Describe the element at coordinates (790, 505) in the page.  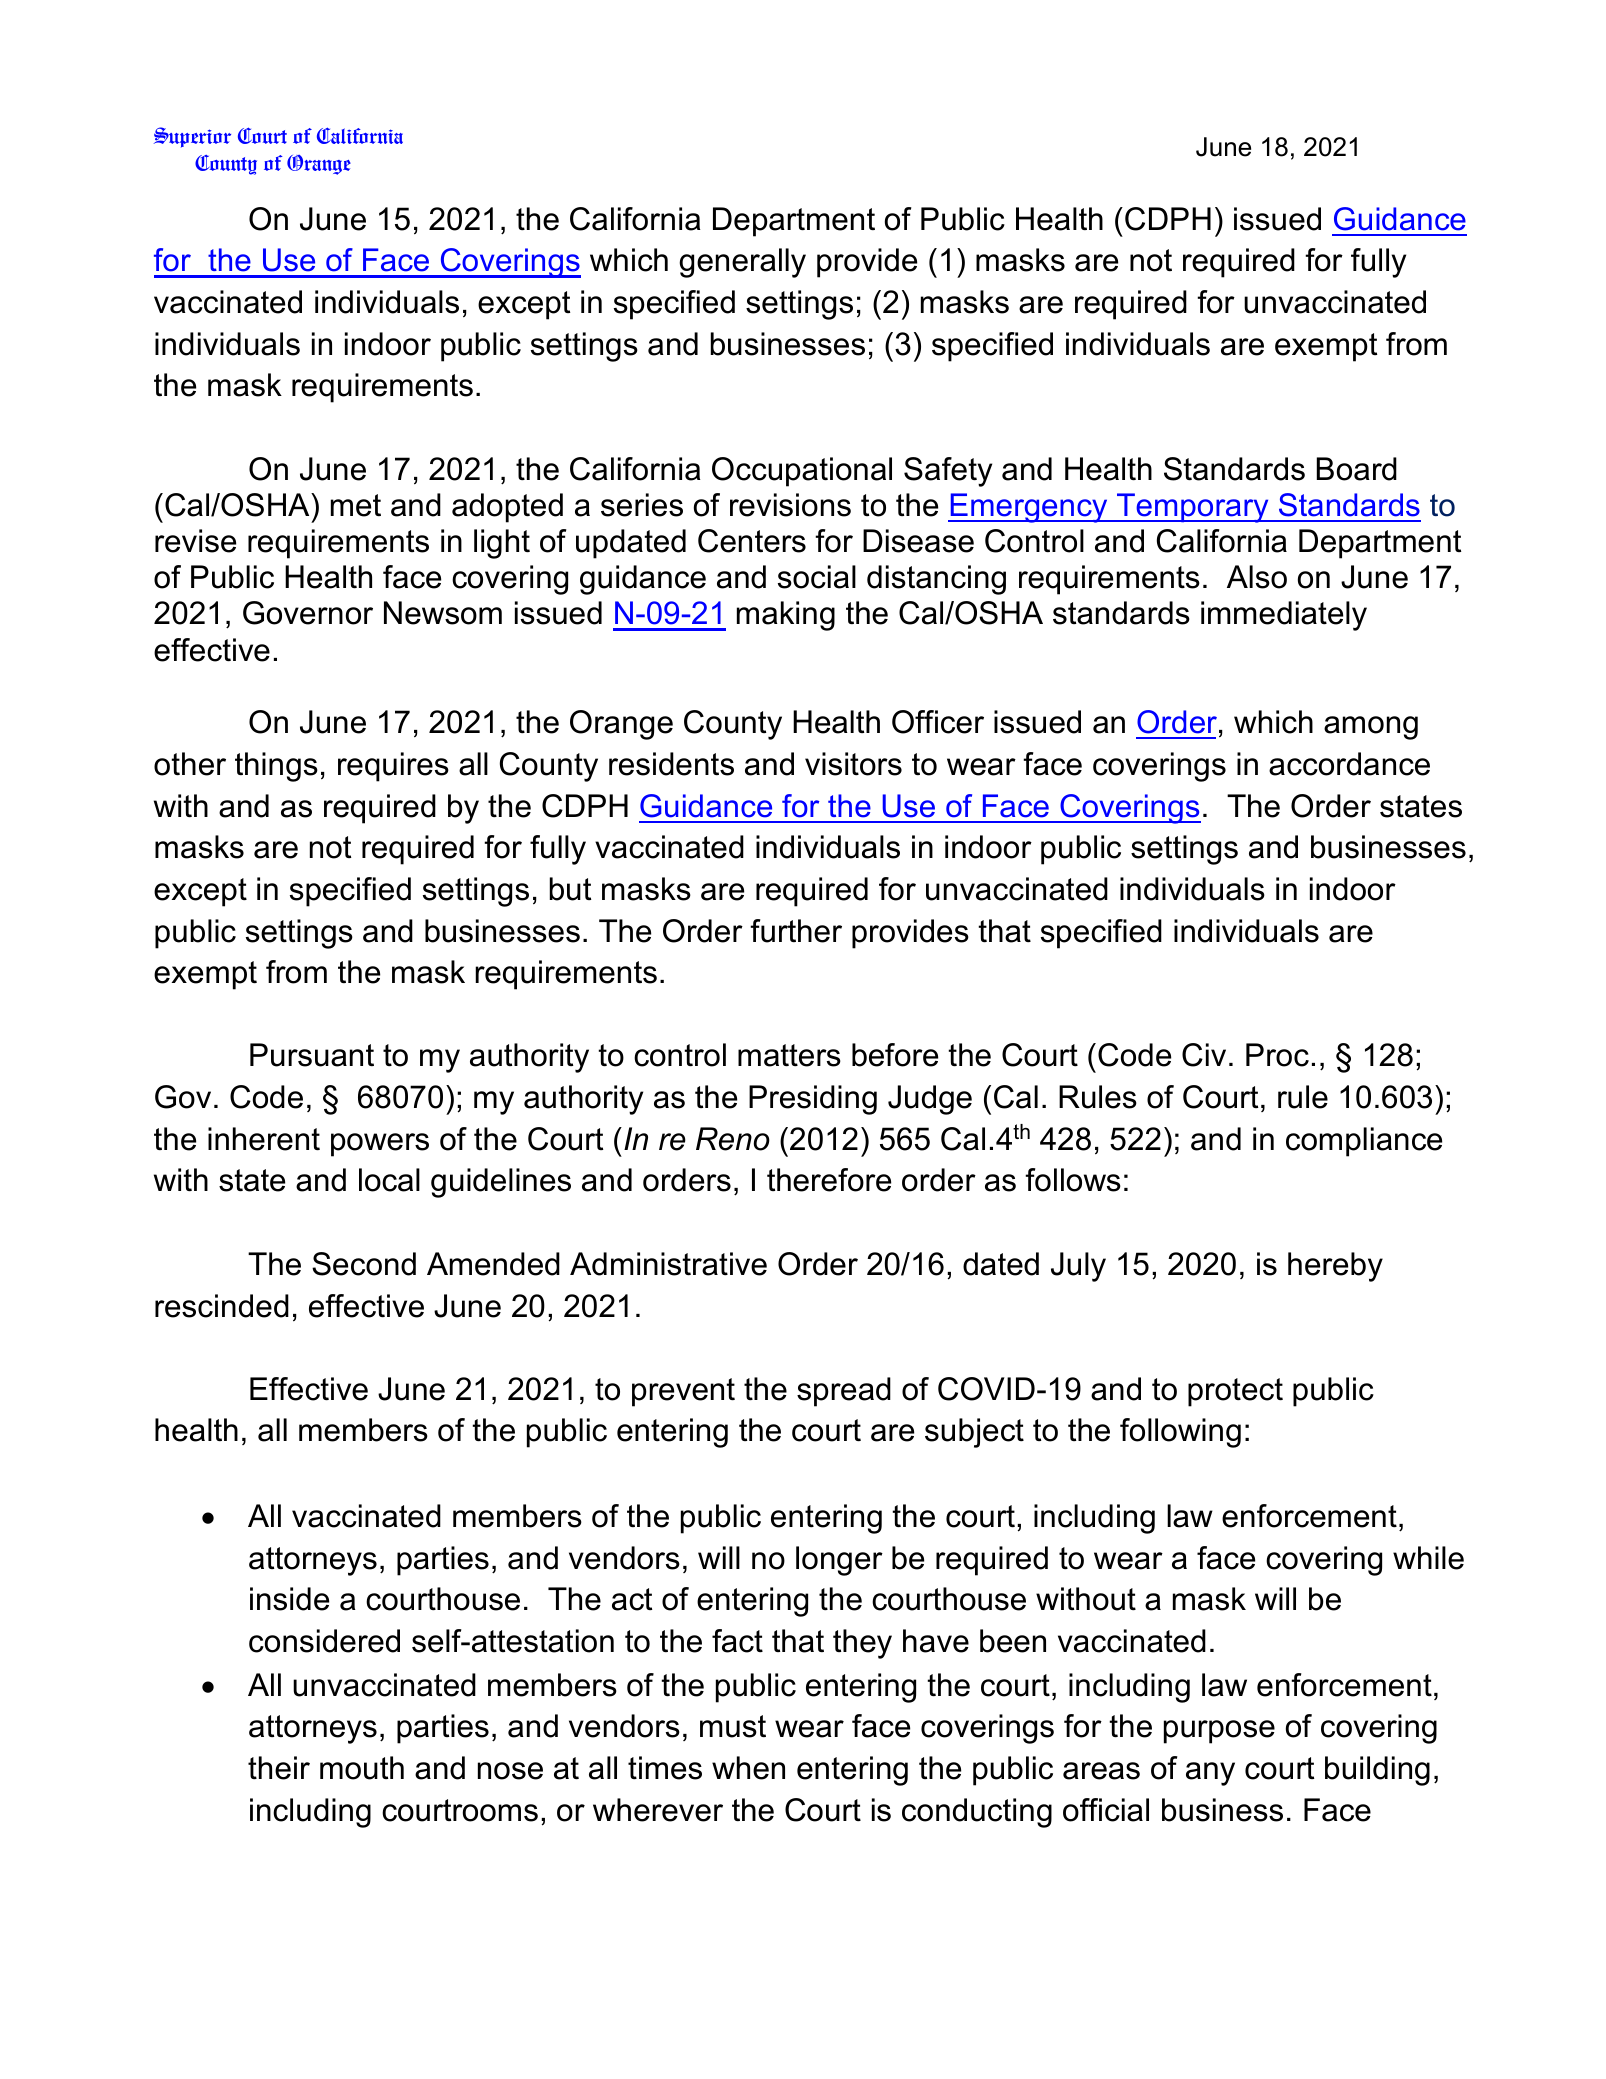
I see `revisions` at that location.
